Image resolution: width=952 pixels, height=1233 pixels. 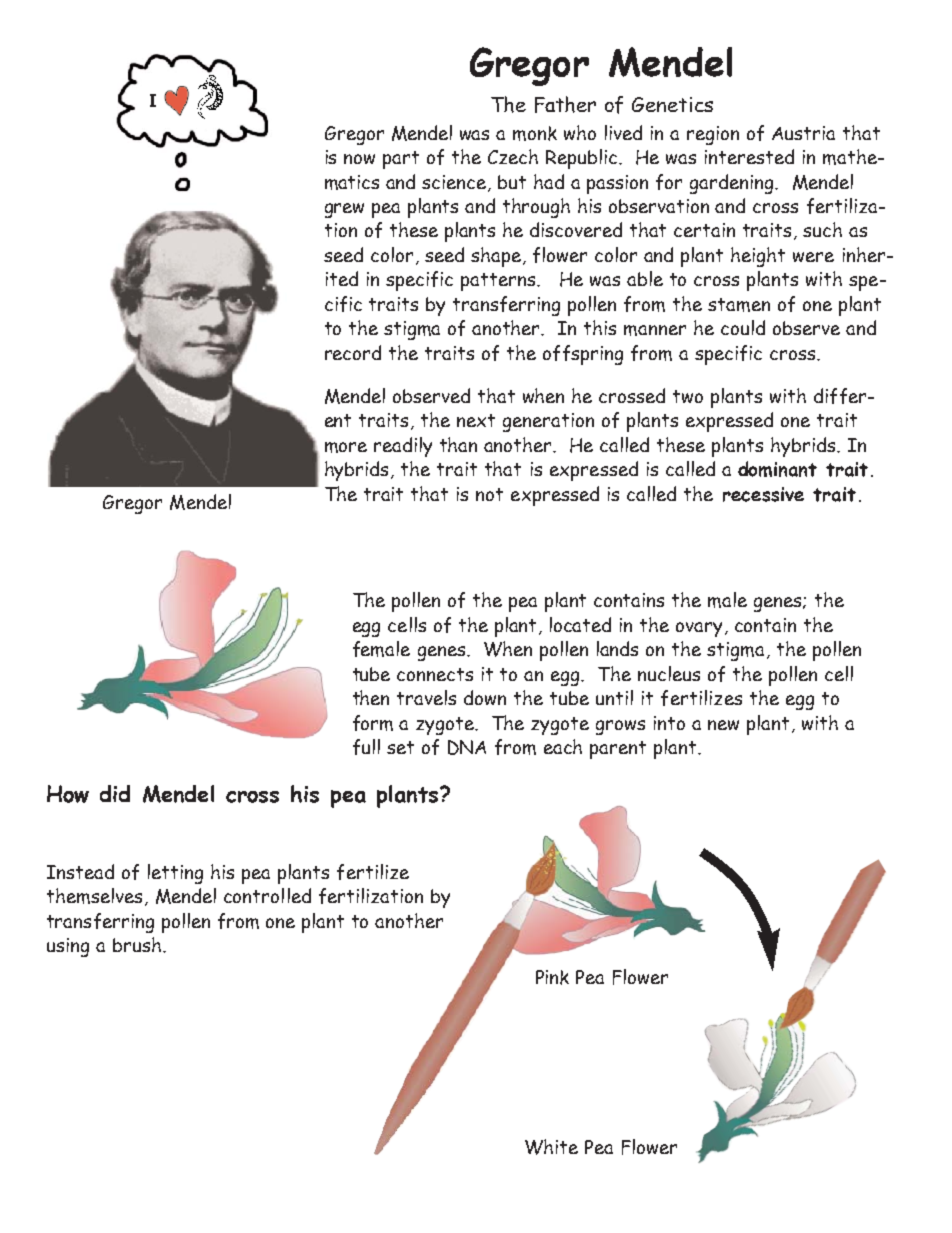 I want to click on then, so click(x=371, y=697).
